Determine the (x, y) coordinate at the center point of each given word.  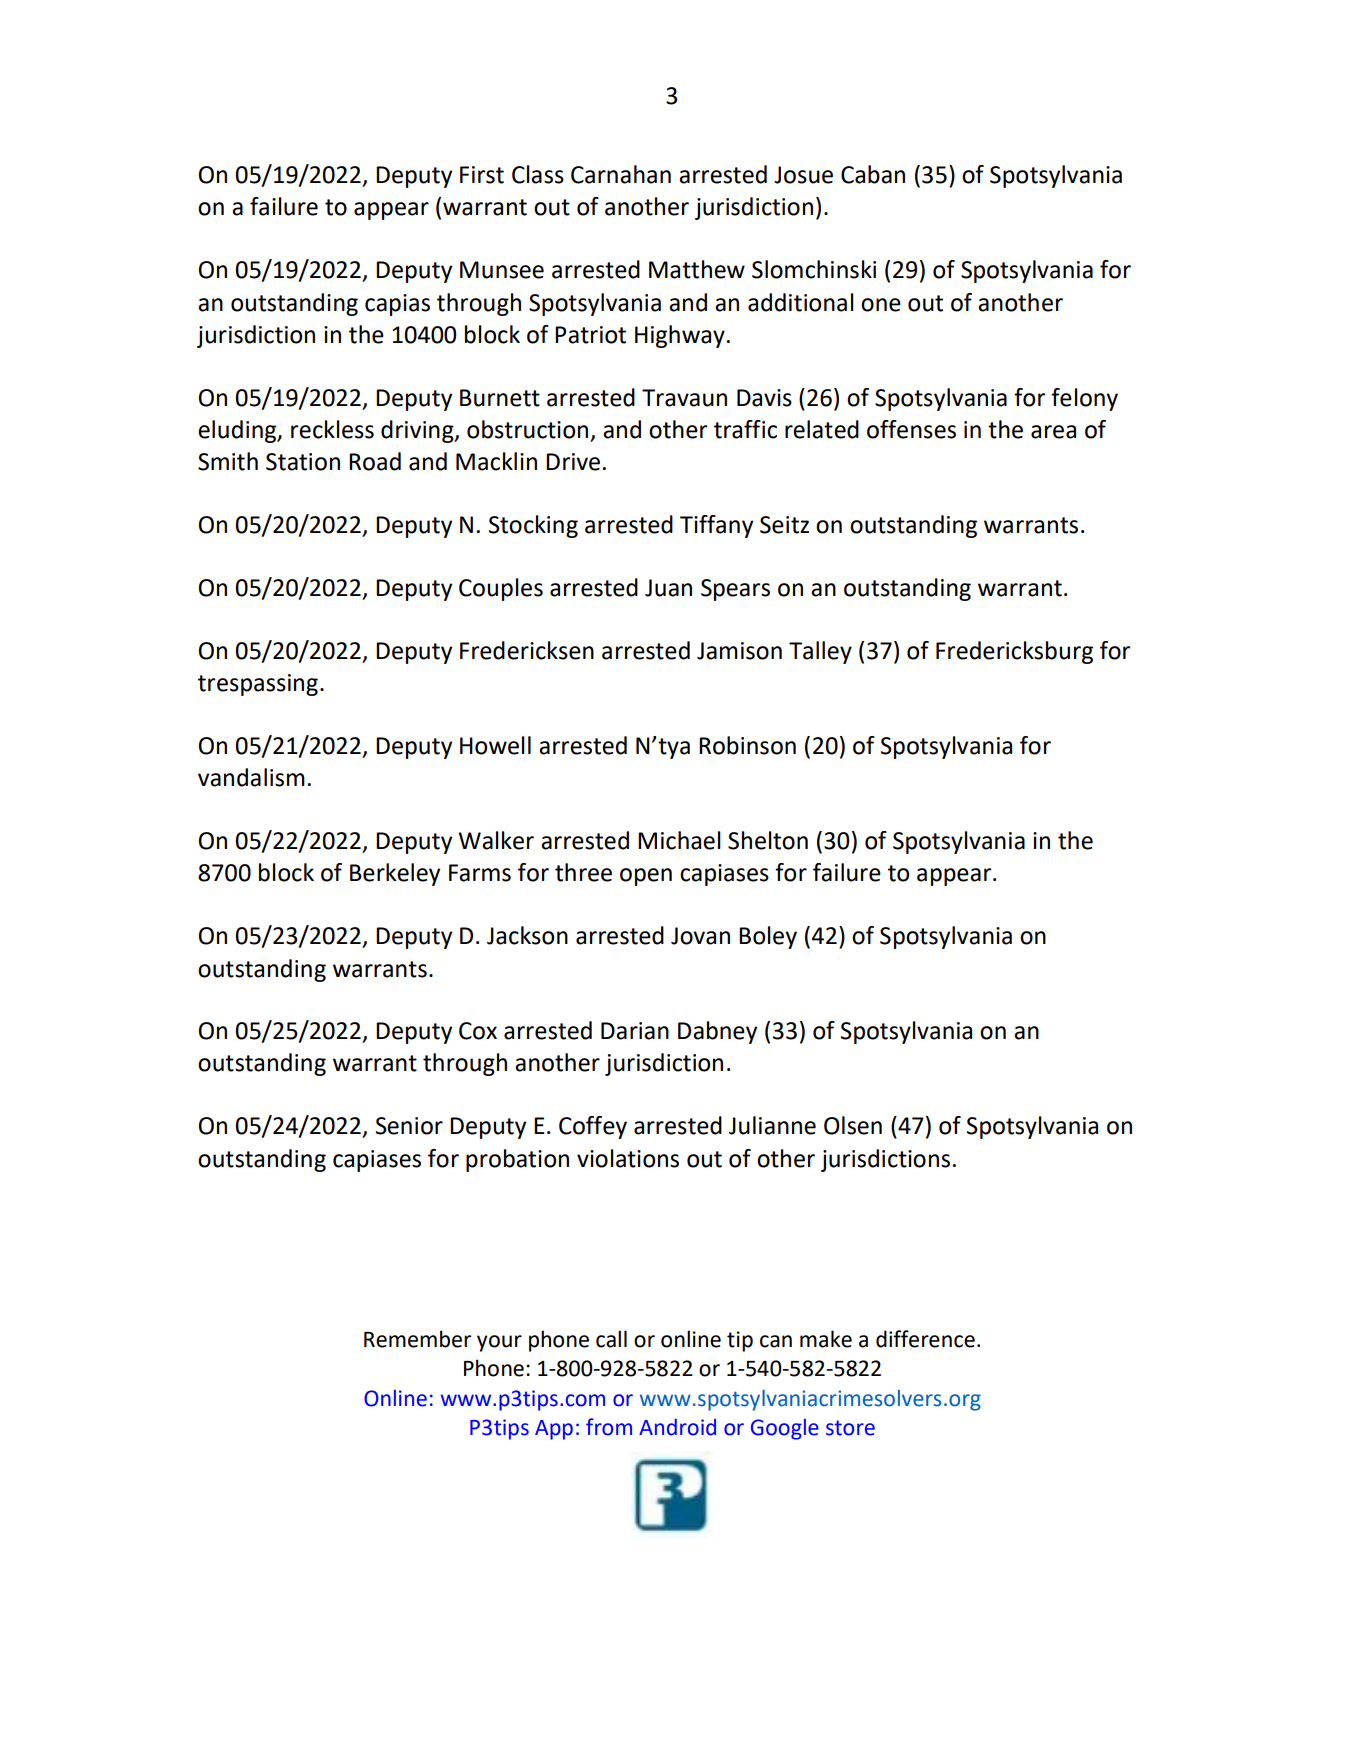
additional (801, 302)
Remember (417, 1339)
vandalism (251, 777)
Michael (679, 840)
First (482, 175)
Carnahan (621, 174)
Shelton (768, 840)
